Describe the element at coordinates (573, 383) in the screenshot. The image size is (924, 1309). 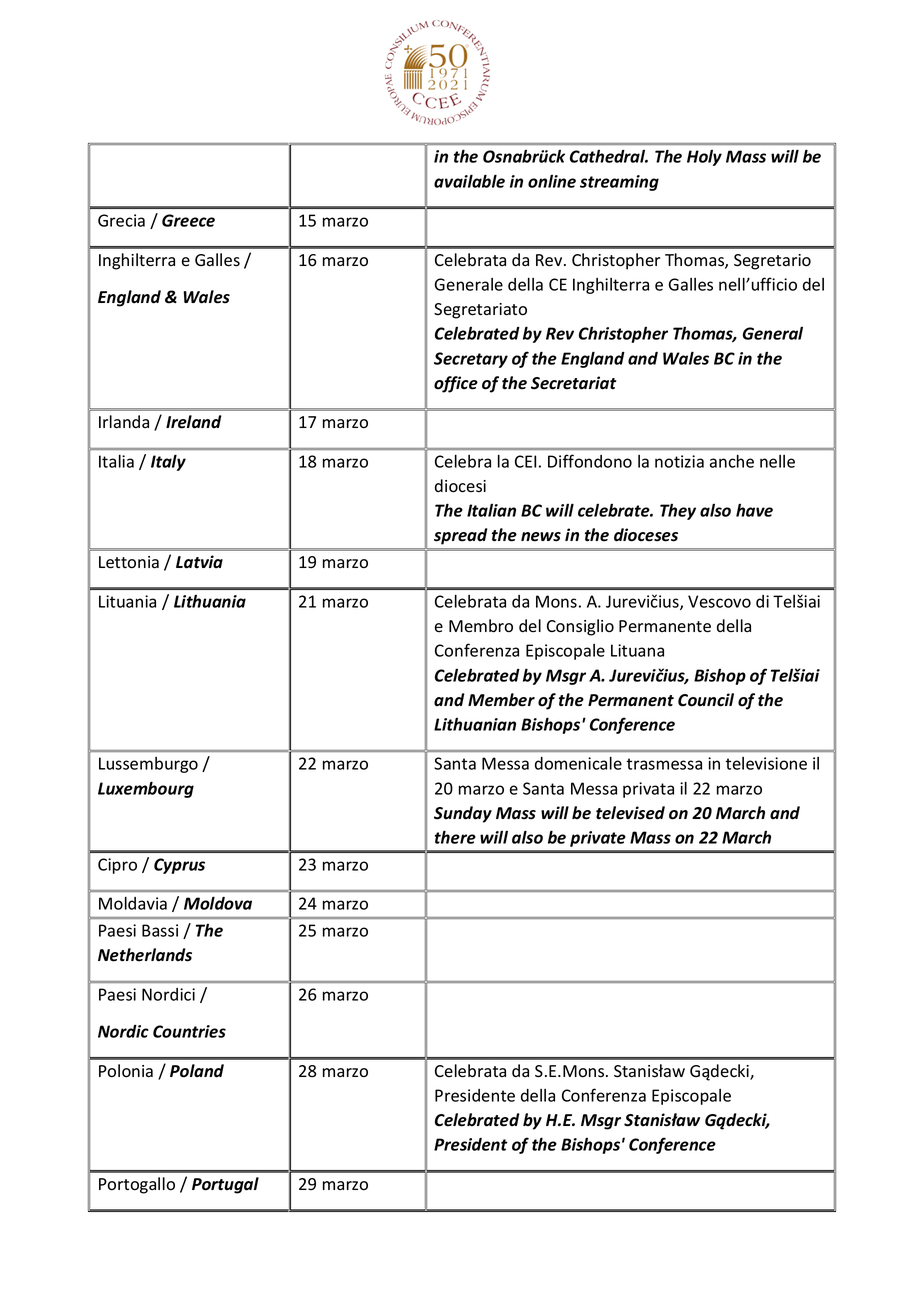
I see `Secretariat` at that location.
